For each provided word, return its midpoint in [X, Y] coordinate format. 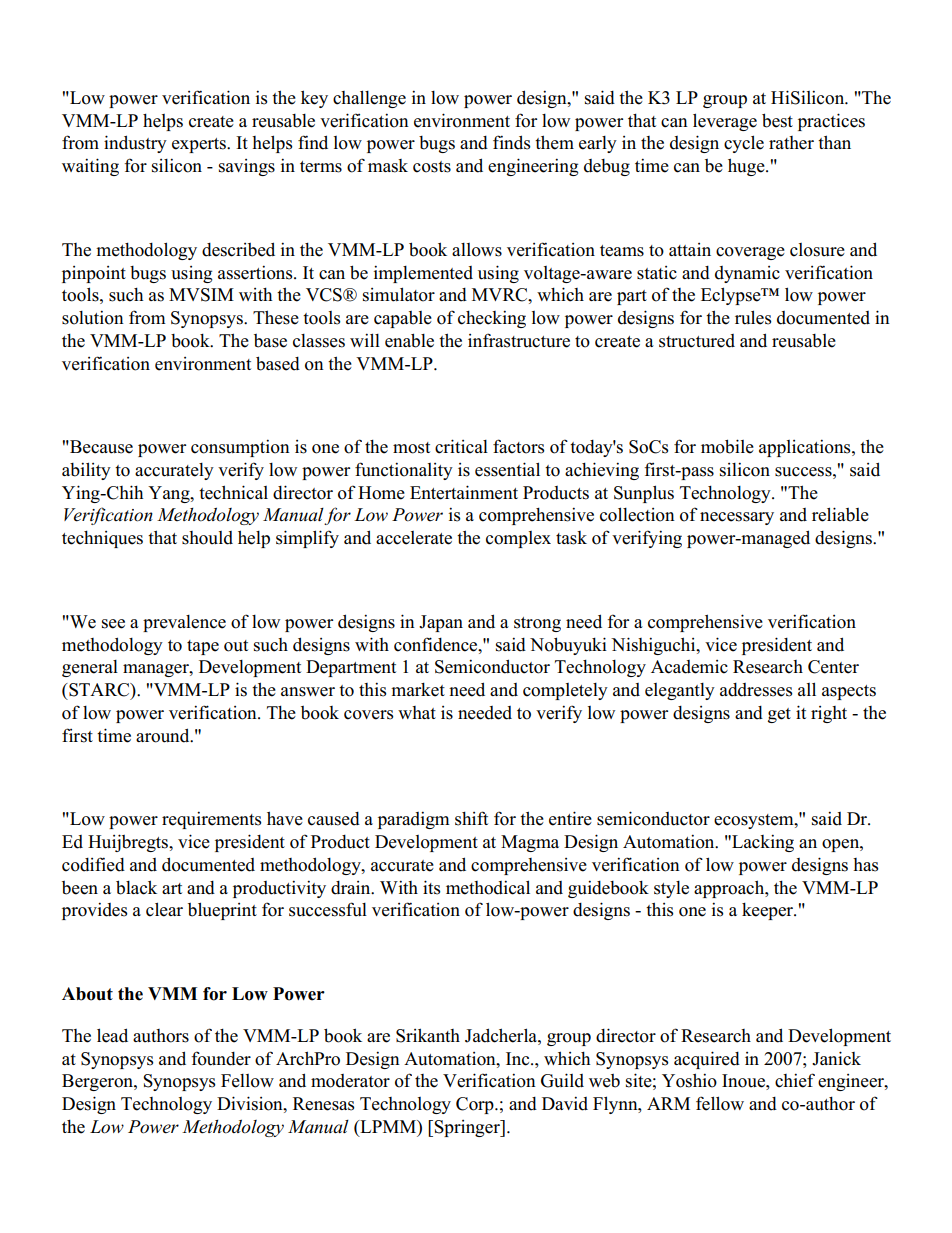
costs [432, 167]
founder [221, 1058]
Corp [476, 1105]
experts [200, 145]
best [777, 120]
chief [795, 1080]
